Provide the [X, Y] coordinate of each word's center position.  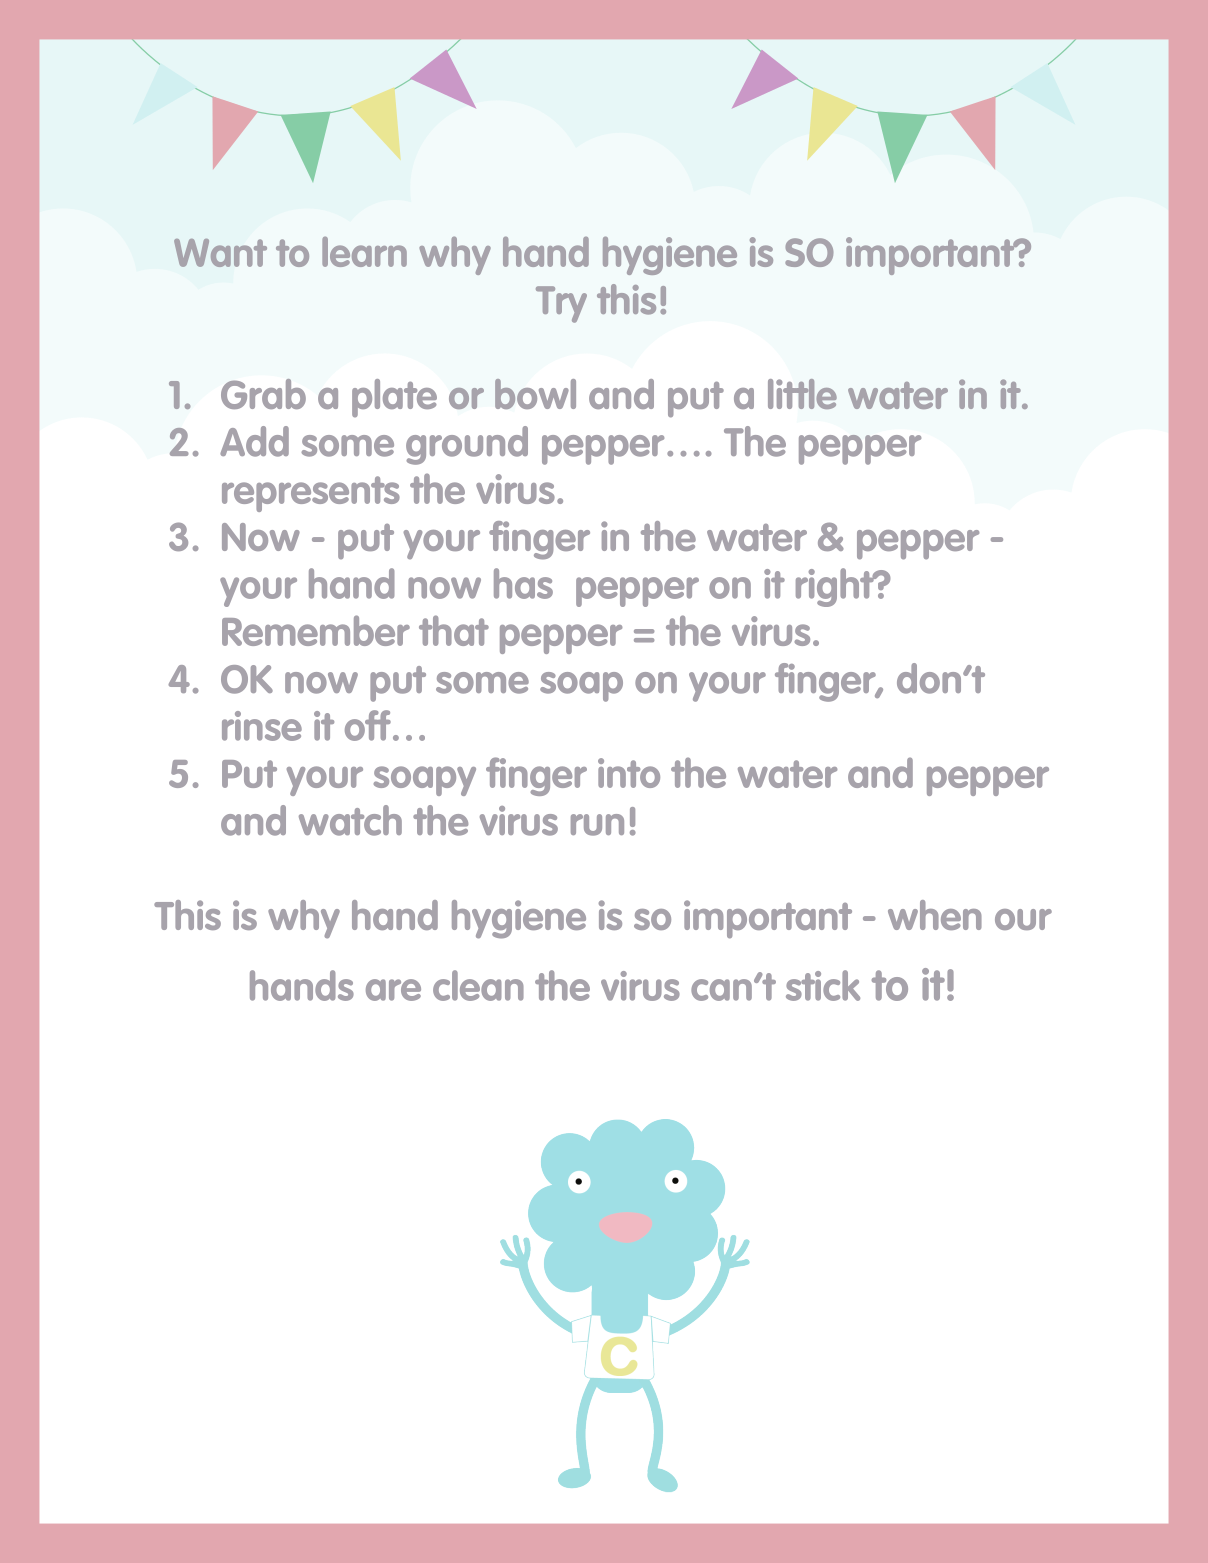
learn [364, 252]
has [523, 583]
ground [467, 445]
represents [311, 494]
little [802, 394]
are [393, 990]
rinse [262, 726]
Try [561, 304]
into [629, 773]
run [597, 825]
